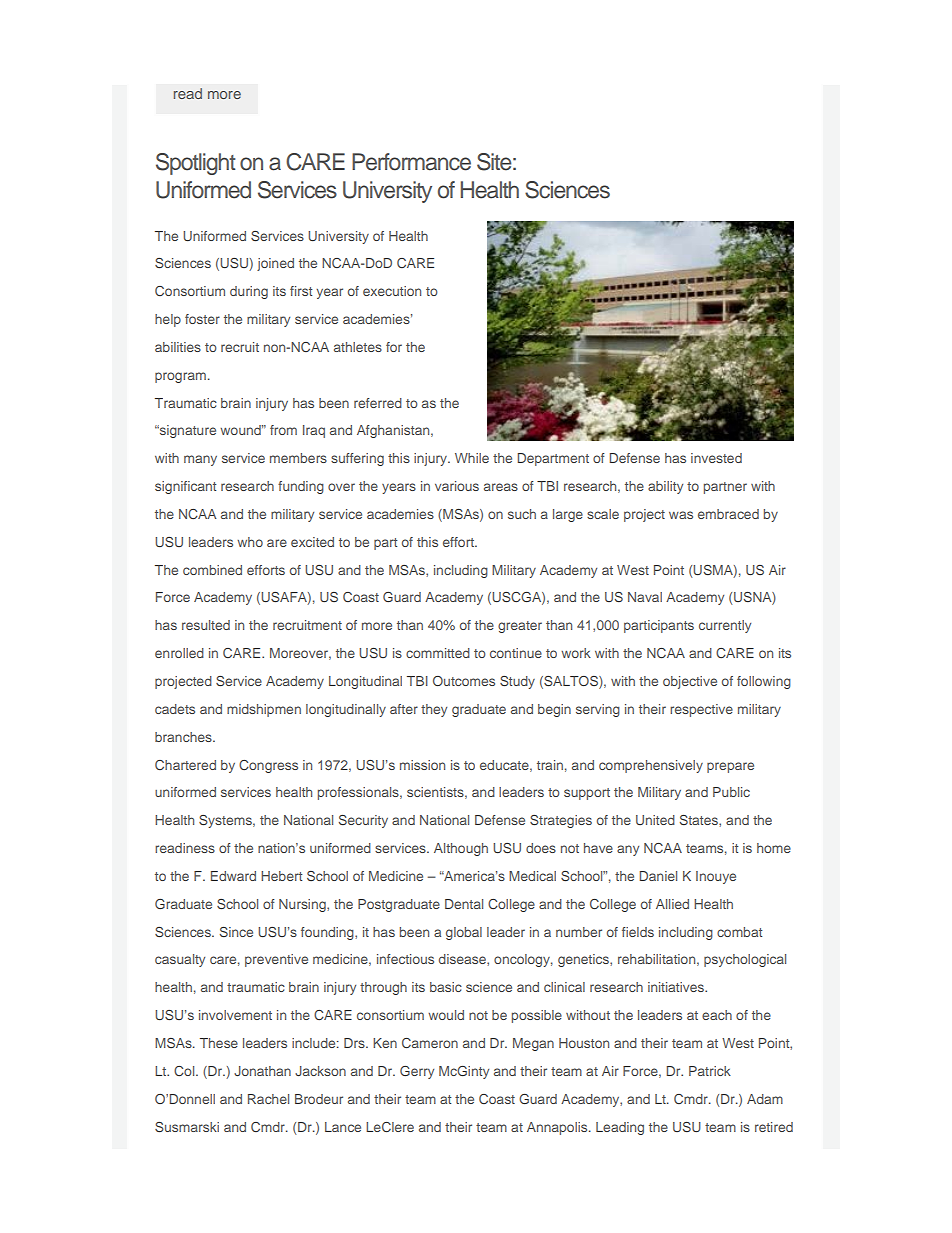 The height and width of the screenshot is (1233, 952). I want to click on Rachel, so click(268, 1099).
